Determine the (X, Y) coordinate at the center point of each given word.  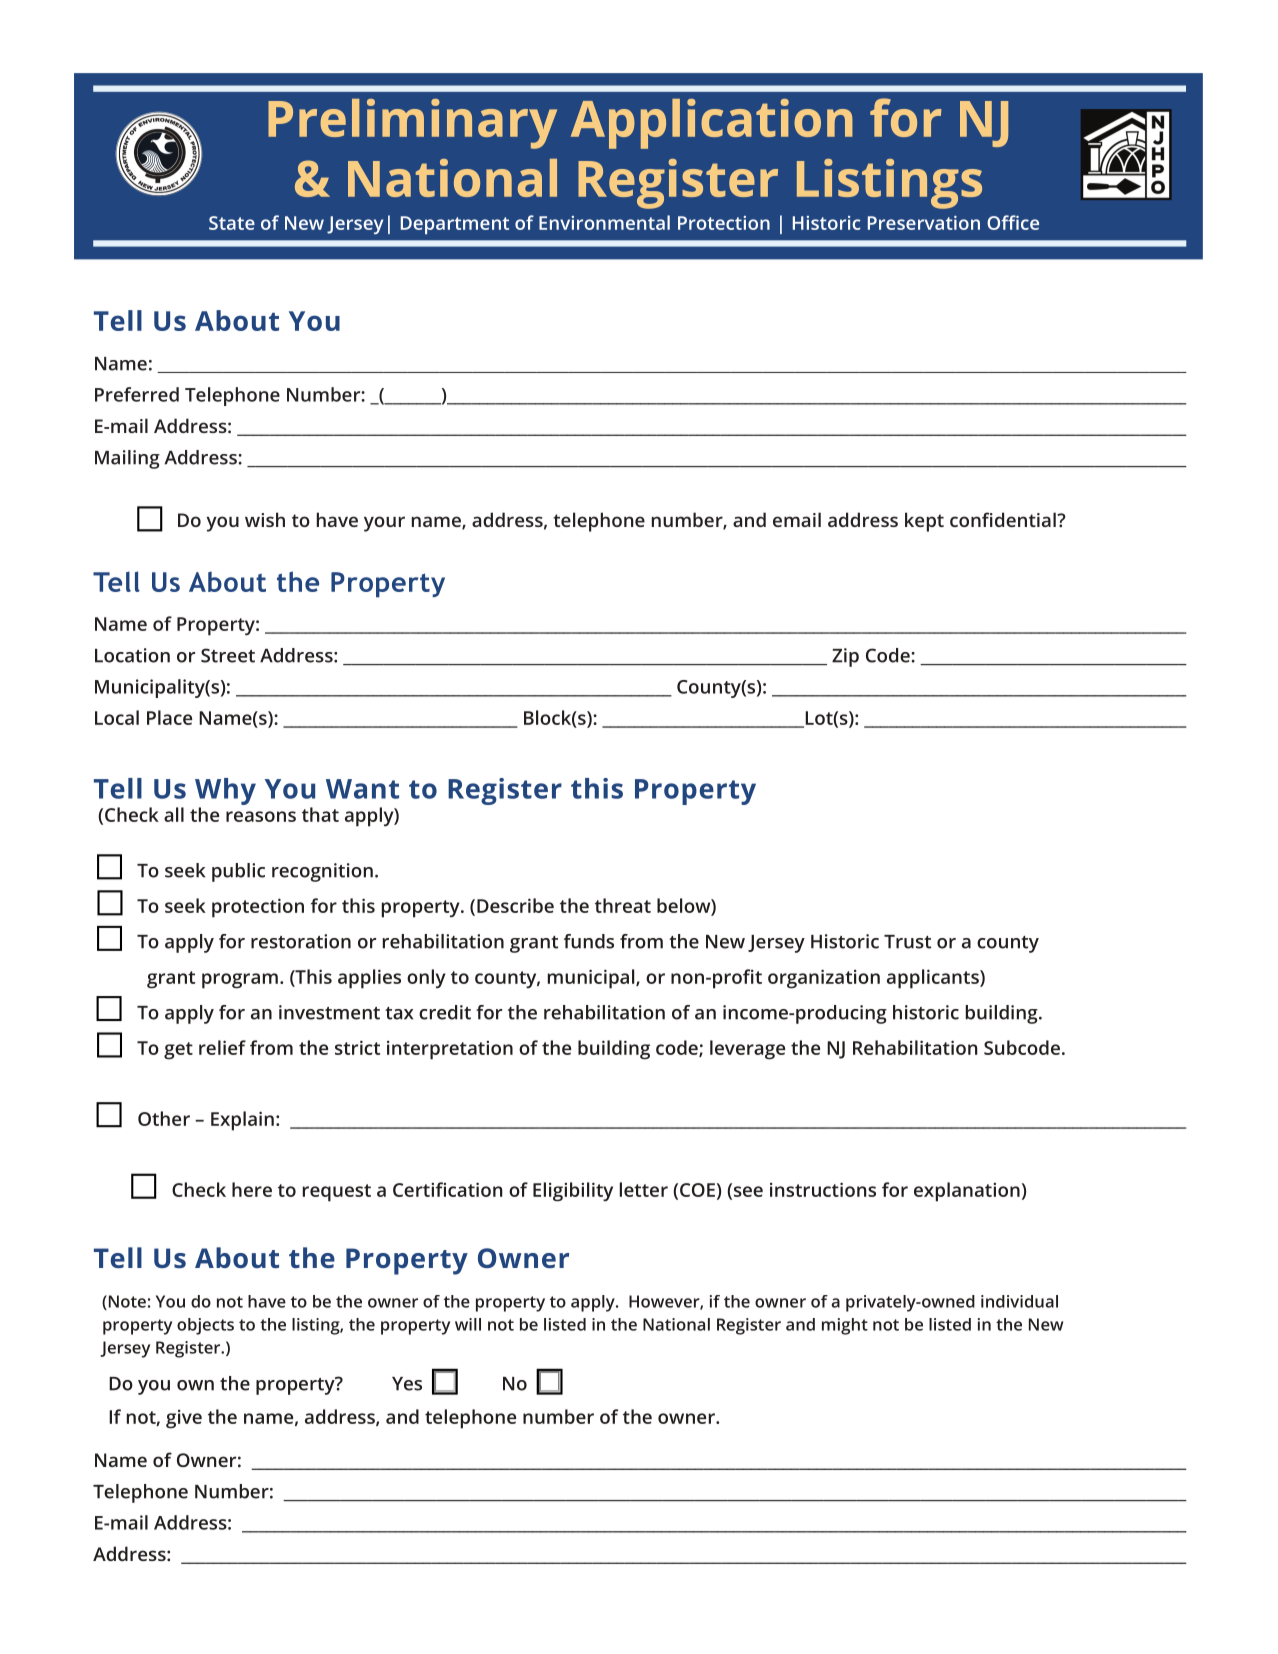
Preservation (924, 223)
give (184, 1419)
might (845, 1326)
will (468, 1324)
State (232, 223)
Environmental (604, 222)
